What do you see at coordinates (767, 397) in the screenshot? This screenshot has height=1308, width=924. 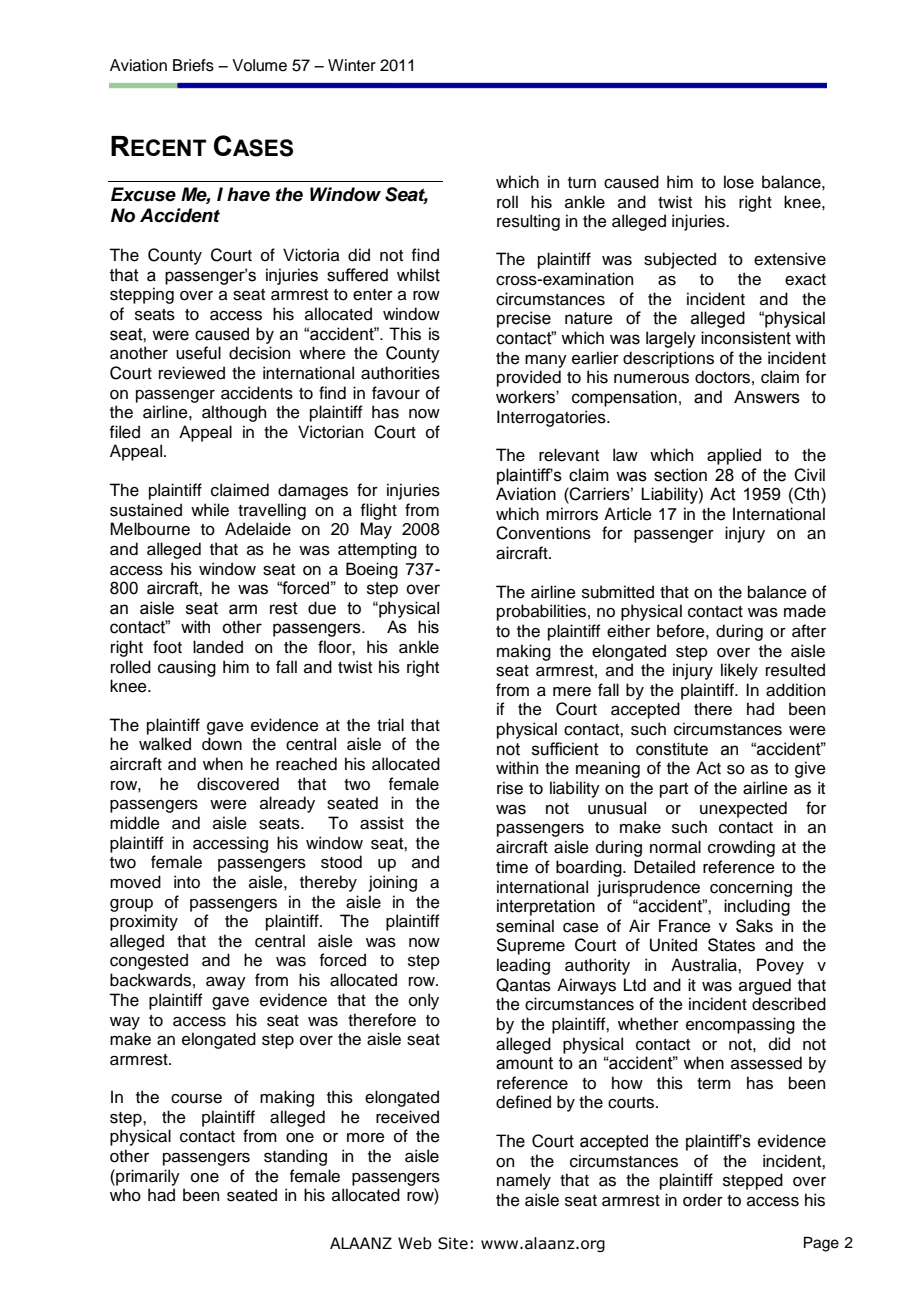 I see `Answers` at bounding box center [767, 397].
